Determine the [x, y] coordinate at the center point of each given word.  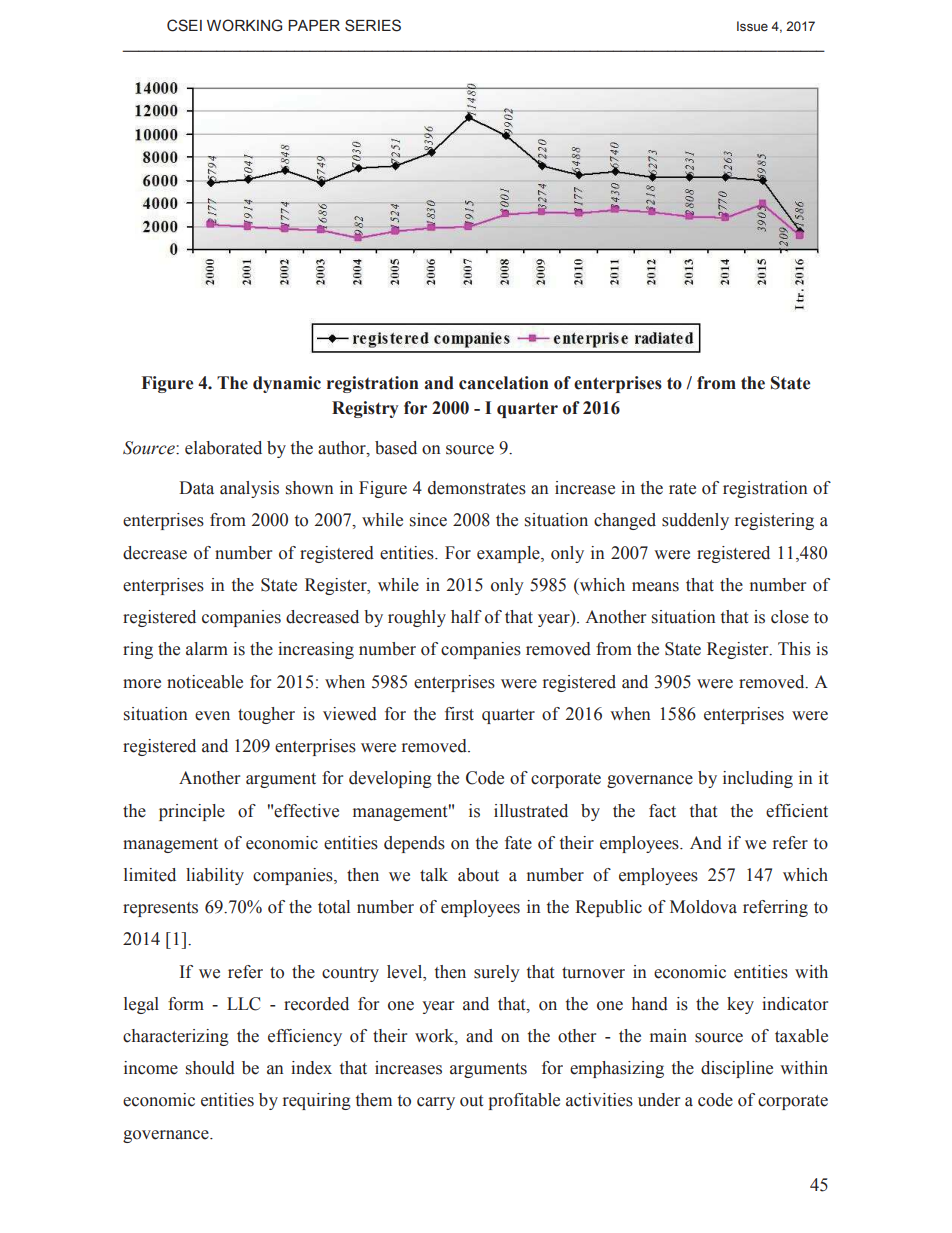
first [459, 714]
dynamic [287, 384]
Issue [752, 26]
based [396, 448]
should [210, 1068]
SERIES [373, 25]
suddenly [695, 521]
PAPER [314, 25]
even [212, 716]
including [758, 779]
